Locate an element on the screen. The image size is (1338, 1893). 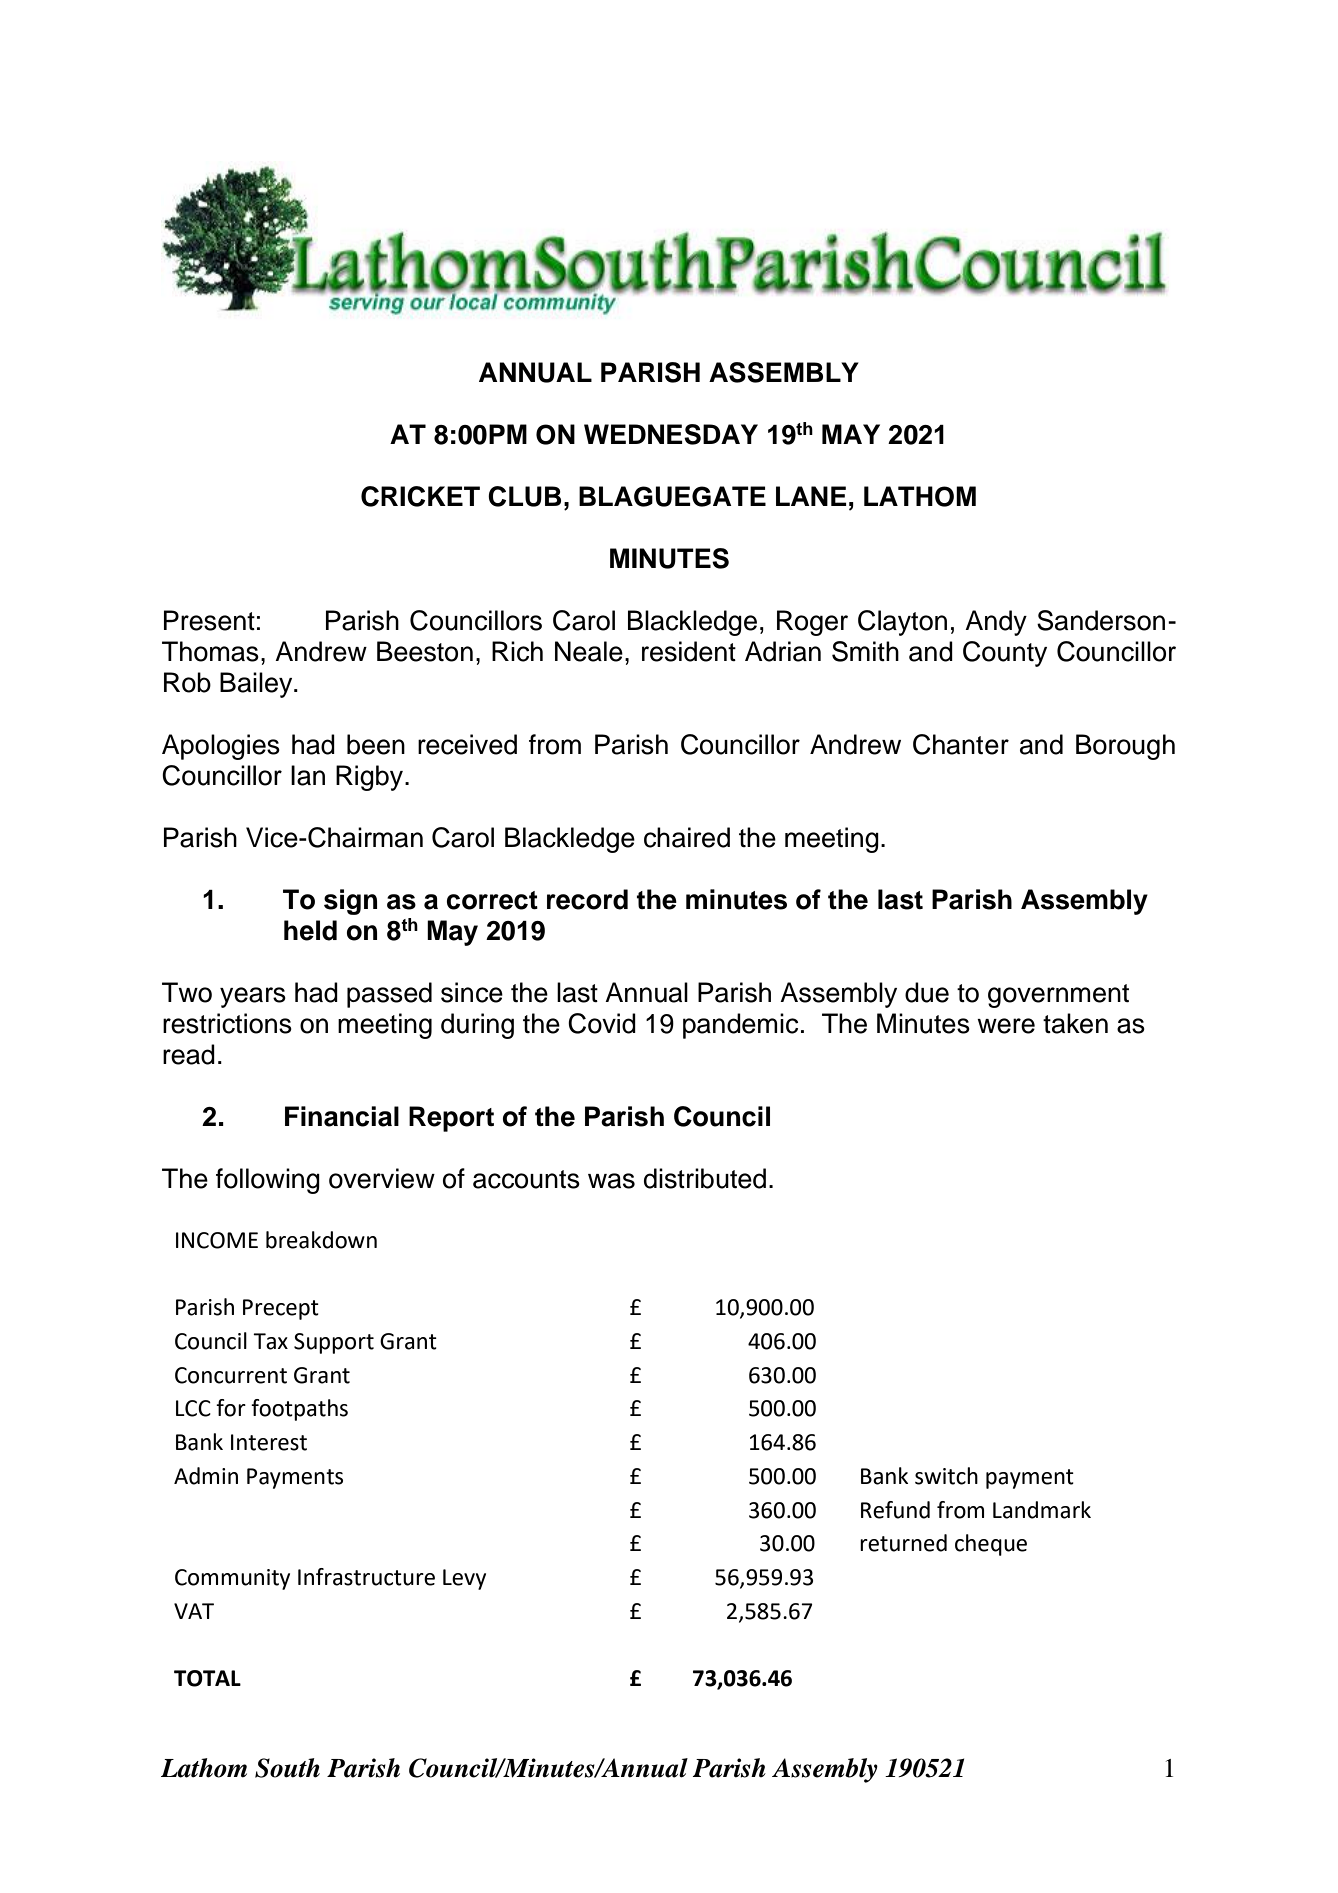
Levy is located at coordinates (464, 1579).
